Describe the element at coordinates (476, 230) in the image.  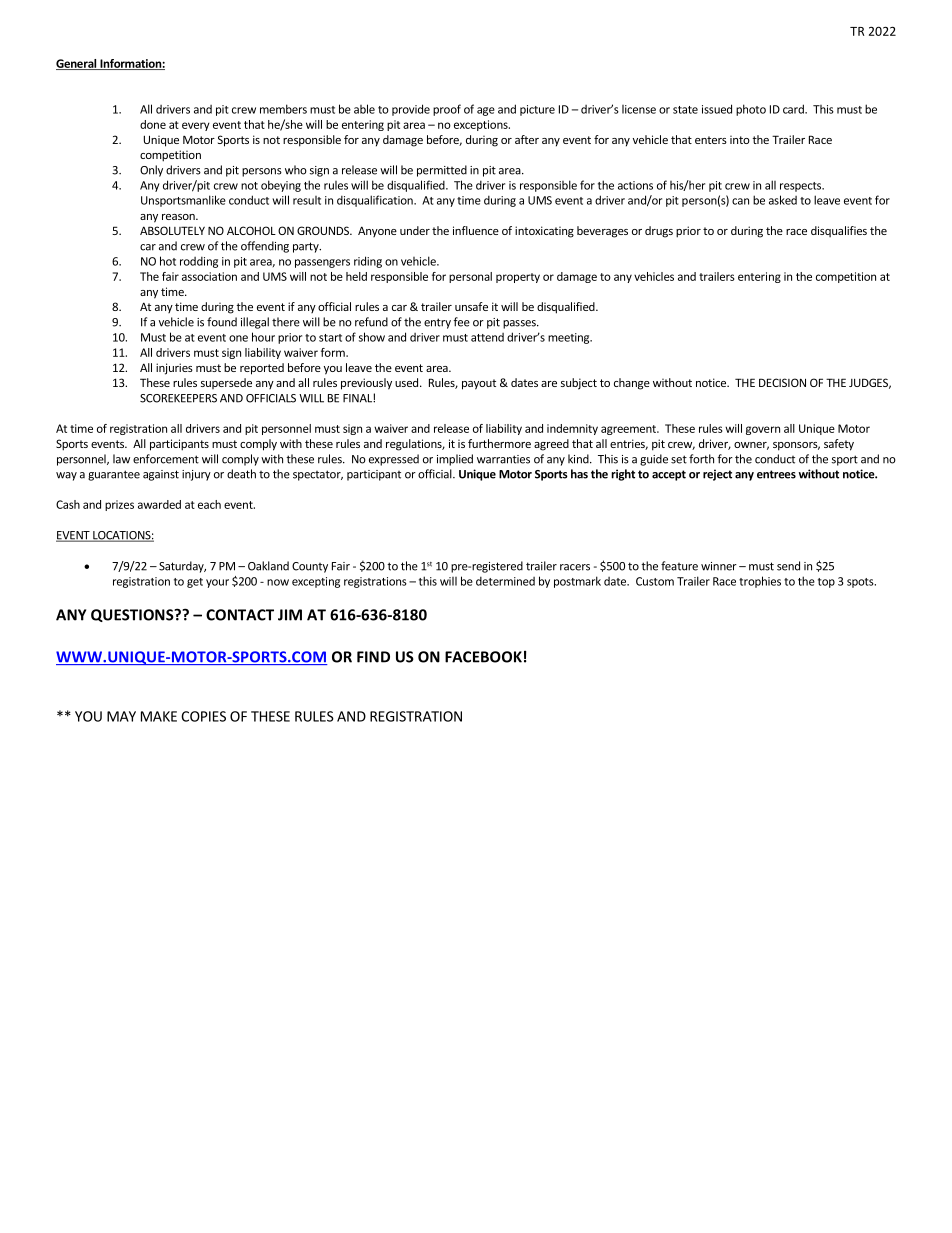
I see `influence` at that location.
